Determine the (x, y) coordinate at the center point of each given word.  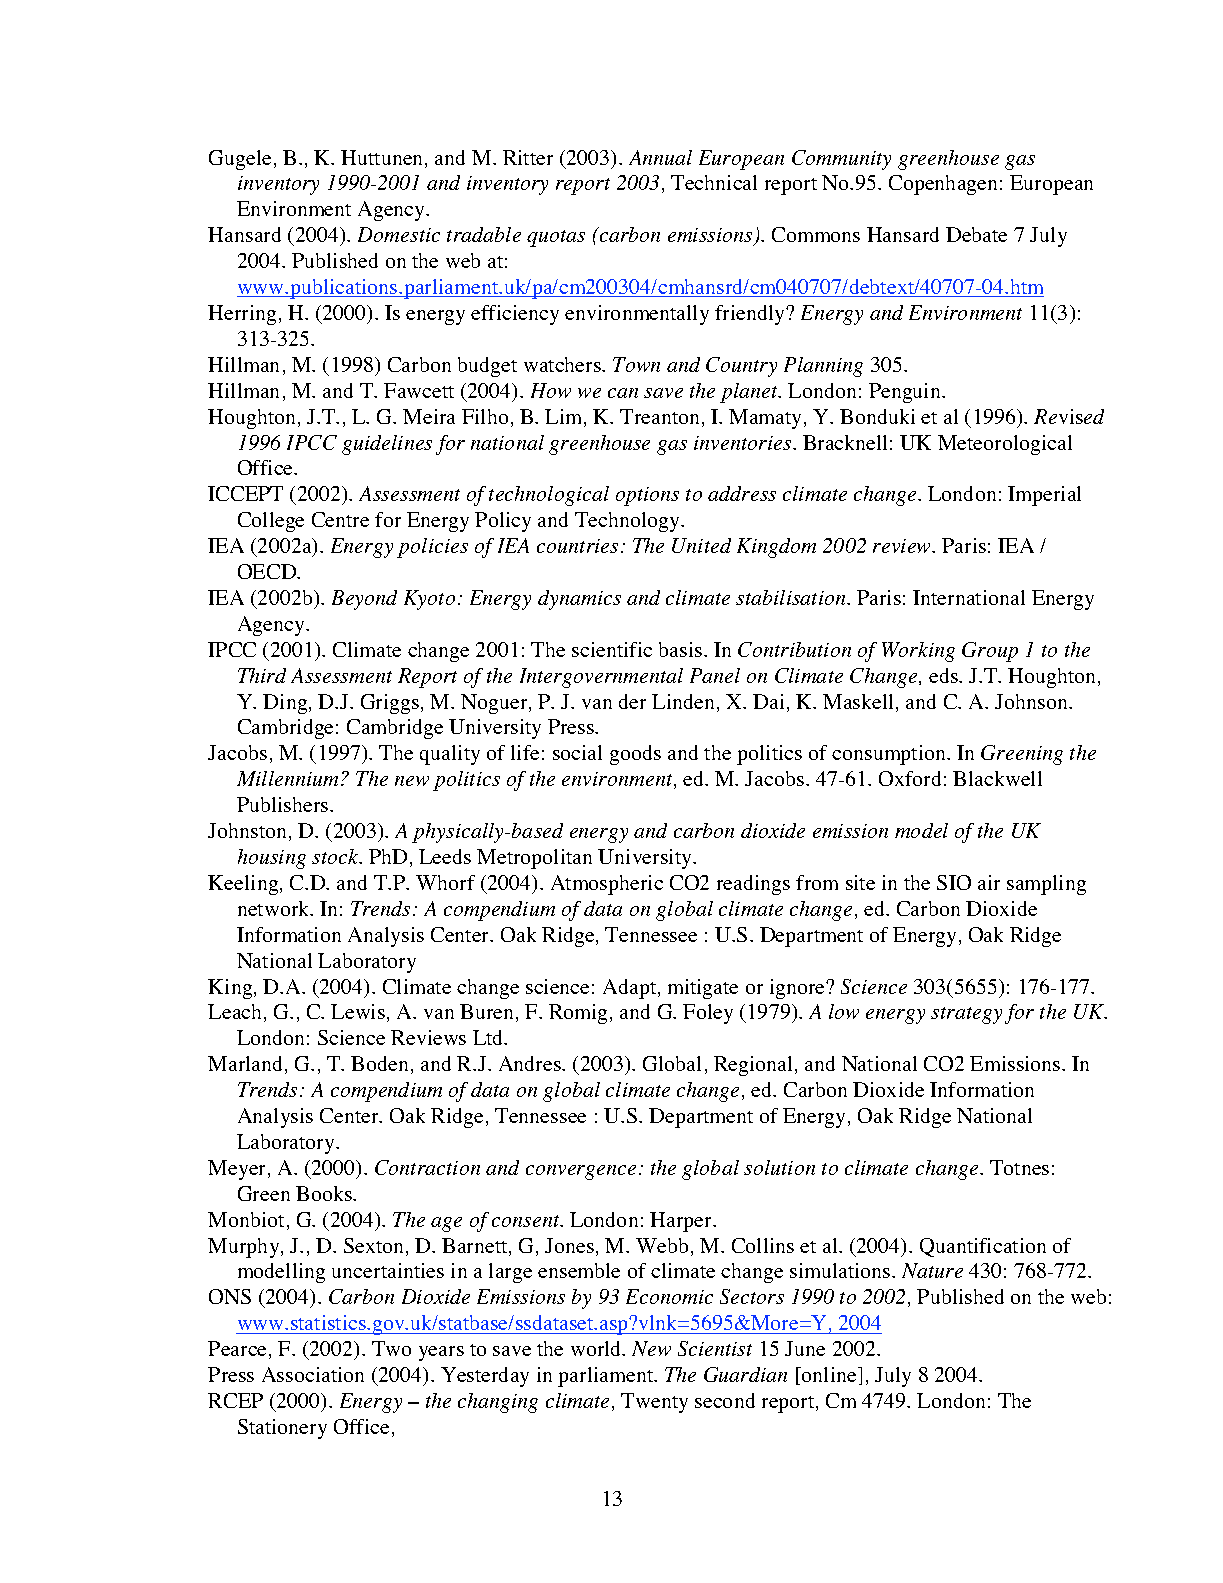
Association (313, 1374)
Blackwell (997, 778)
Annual (660, 157)
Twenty (654, 1403)
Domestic (399, 234)
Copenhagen (943, 185)
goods (635, 755)
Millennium (287, 778)
